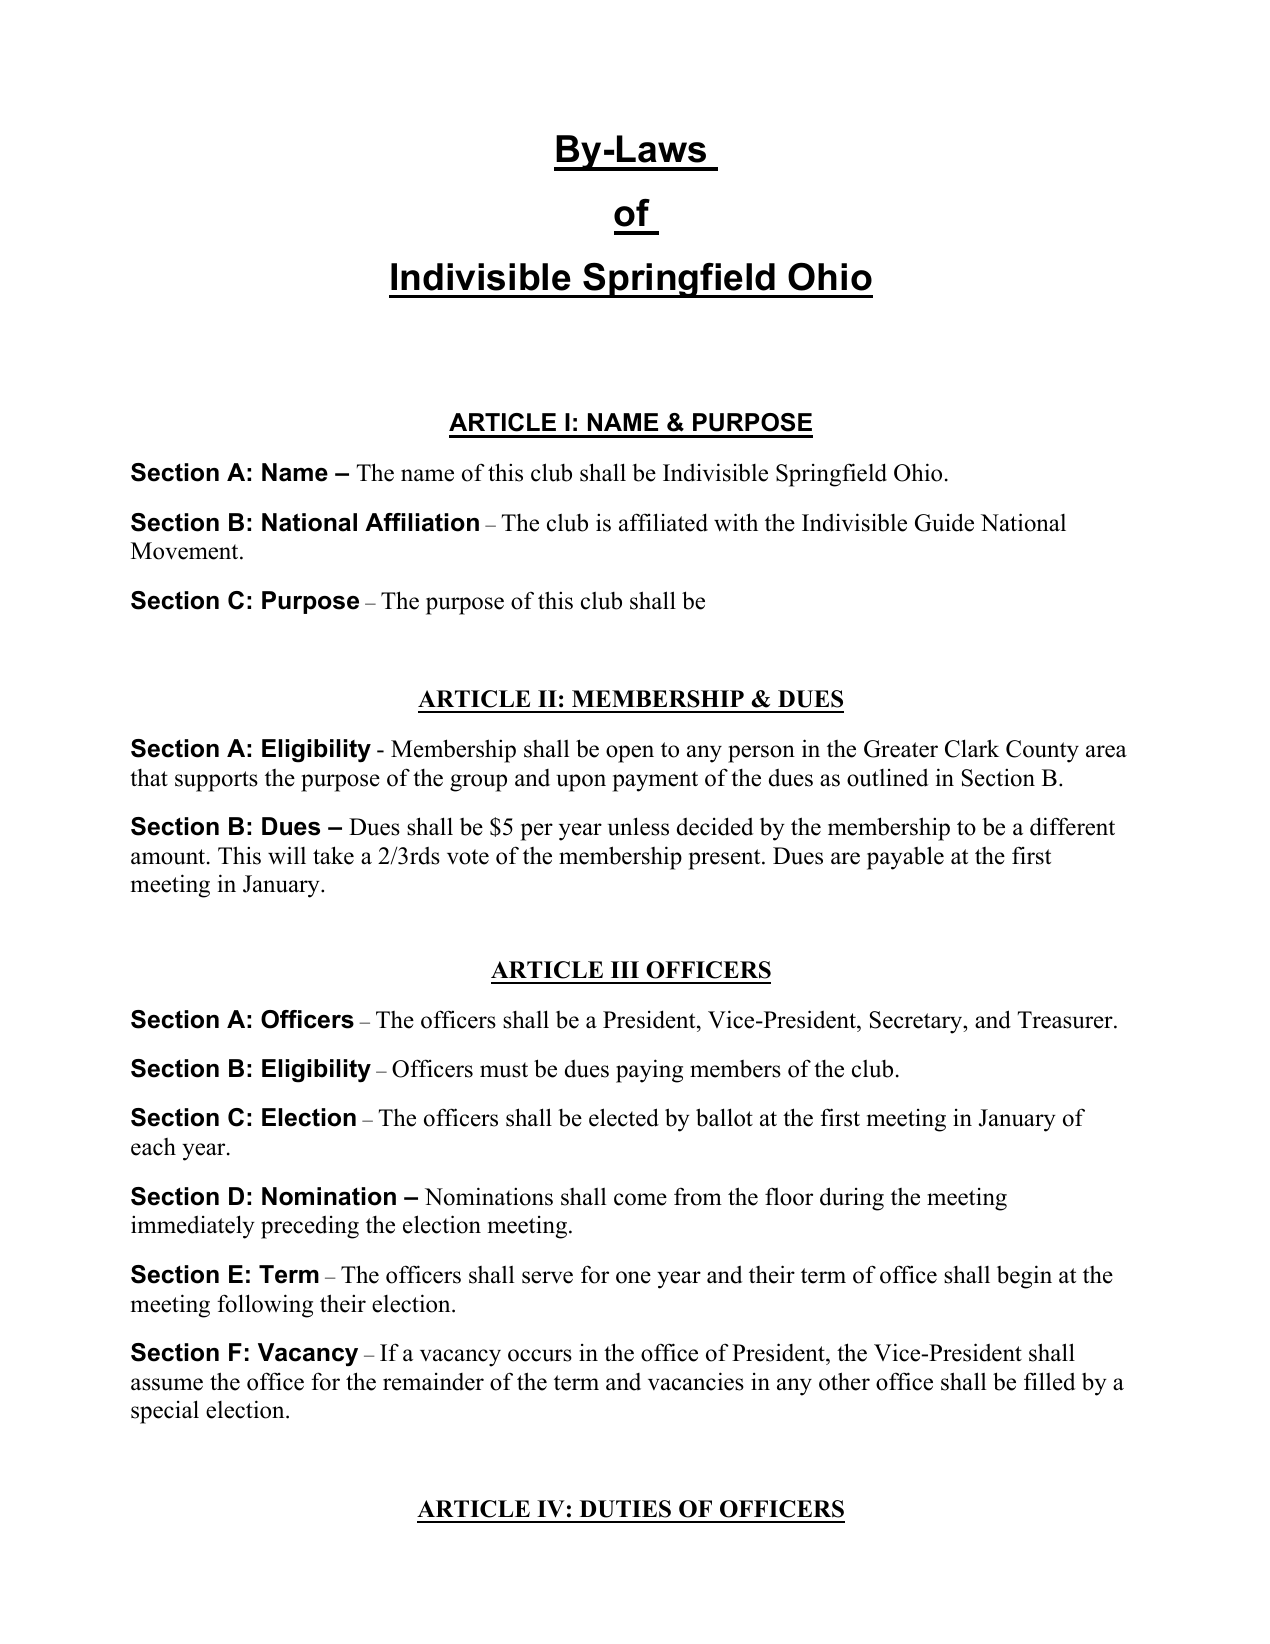 The height and width of the screenshot is (1644, 1270). What do you see at coordinates (1066, 1020) in the screenshot?
I see `Treasurer` at bounding box center [1066, 1020].
